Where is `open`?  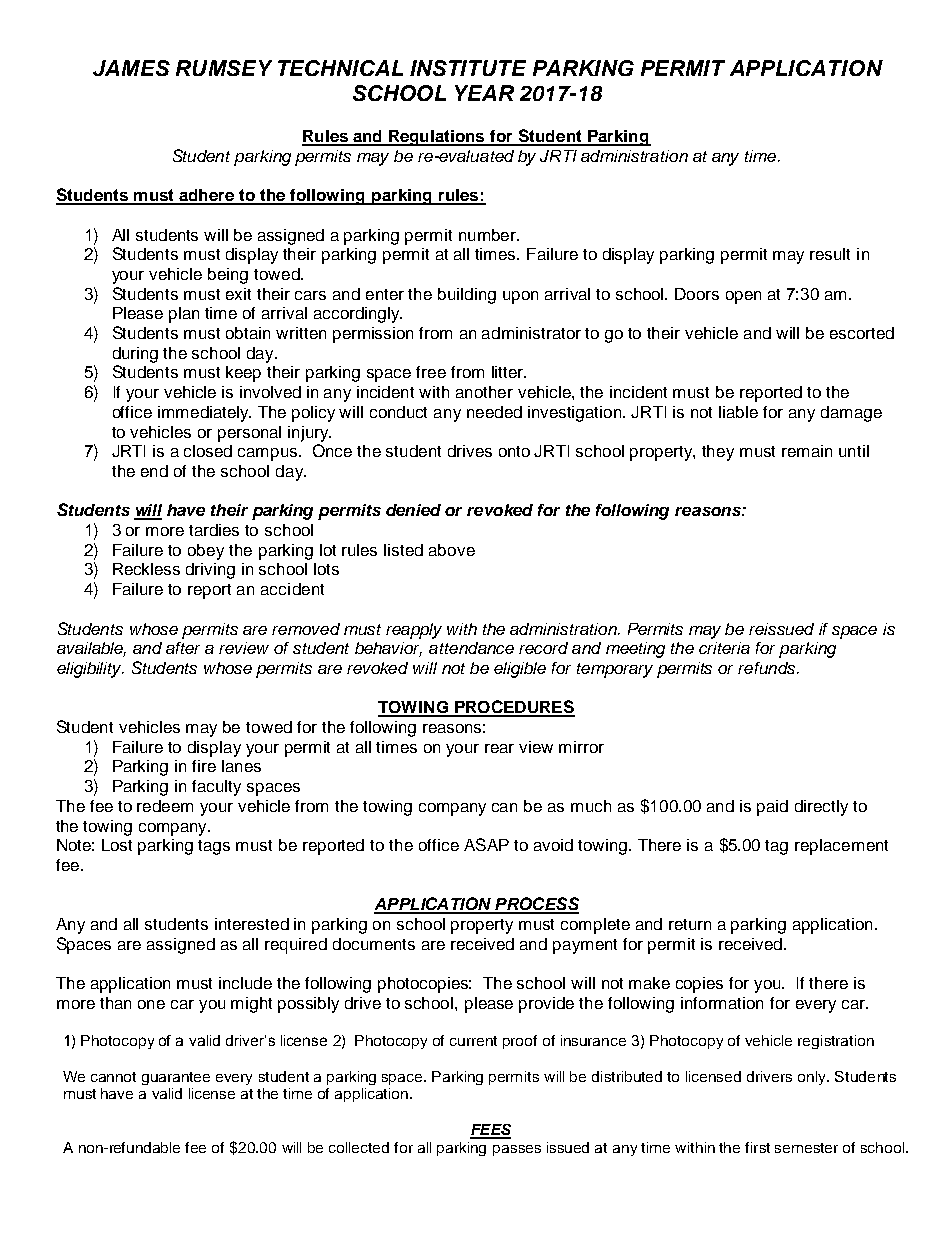 open is located at coordinates (743, 297).
